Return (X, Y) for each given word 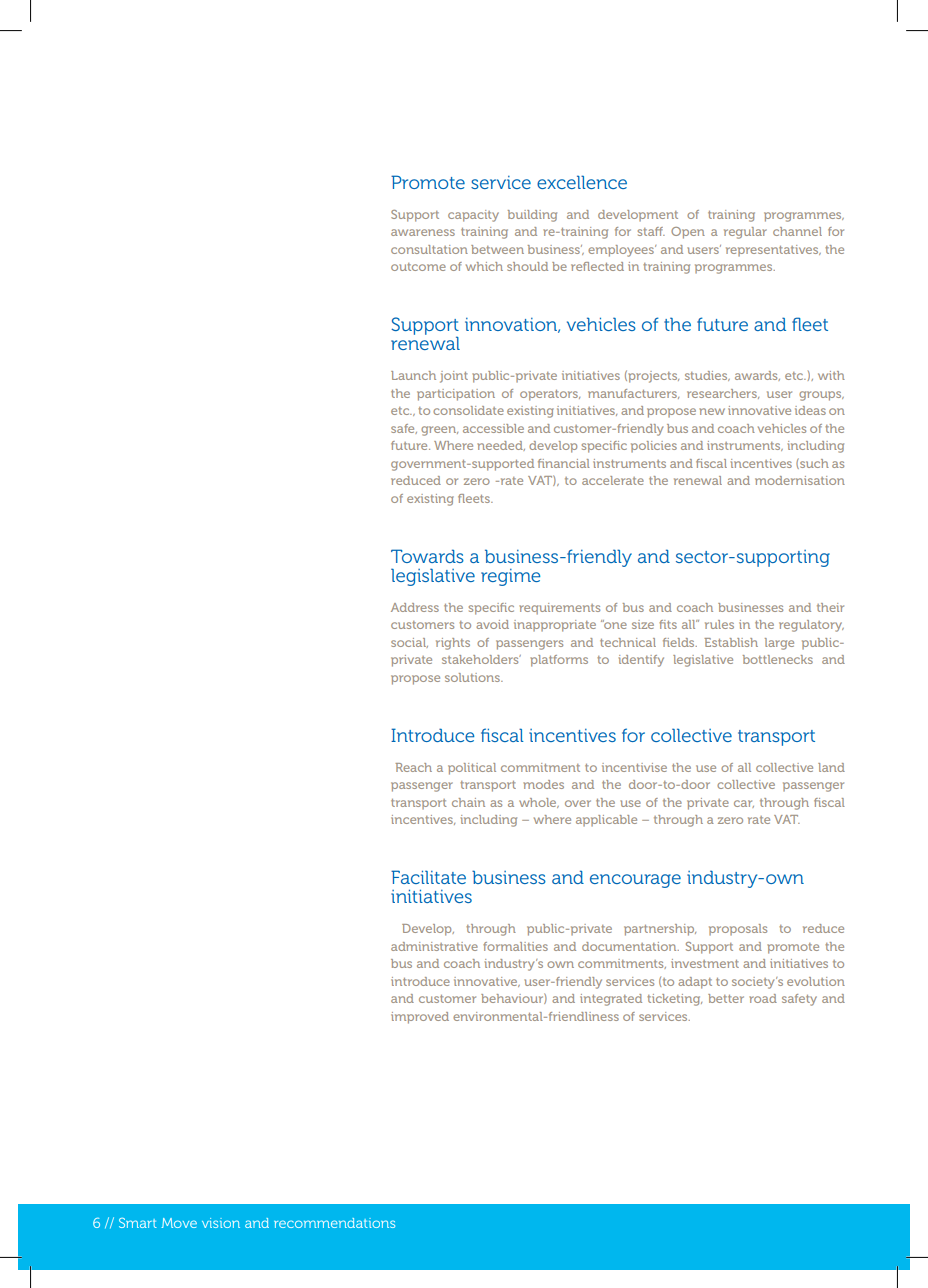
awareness (423, 232)
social (409, 643)
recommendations (334, 1223)
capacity (473, 216)
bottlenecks (778, 659)
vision (221, 1223)
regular (745, 233)
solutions (473, 677)
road (763, 998)
